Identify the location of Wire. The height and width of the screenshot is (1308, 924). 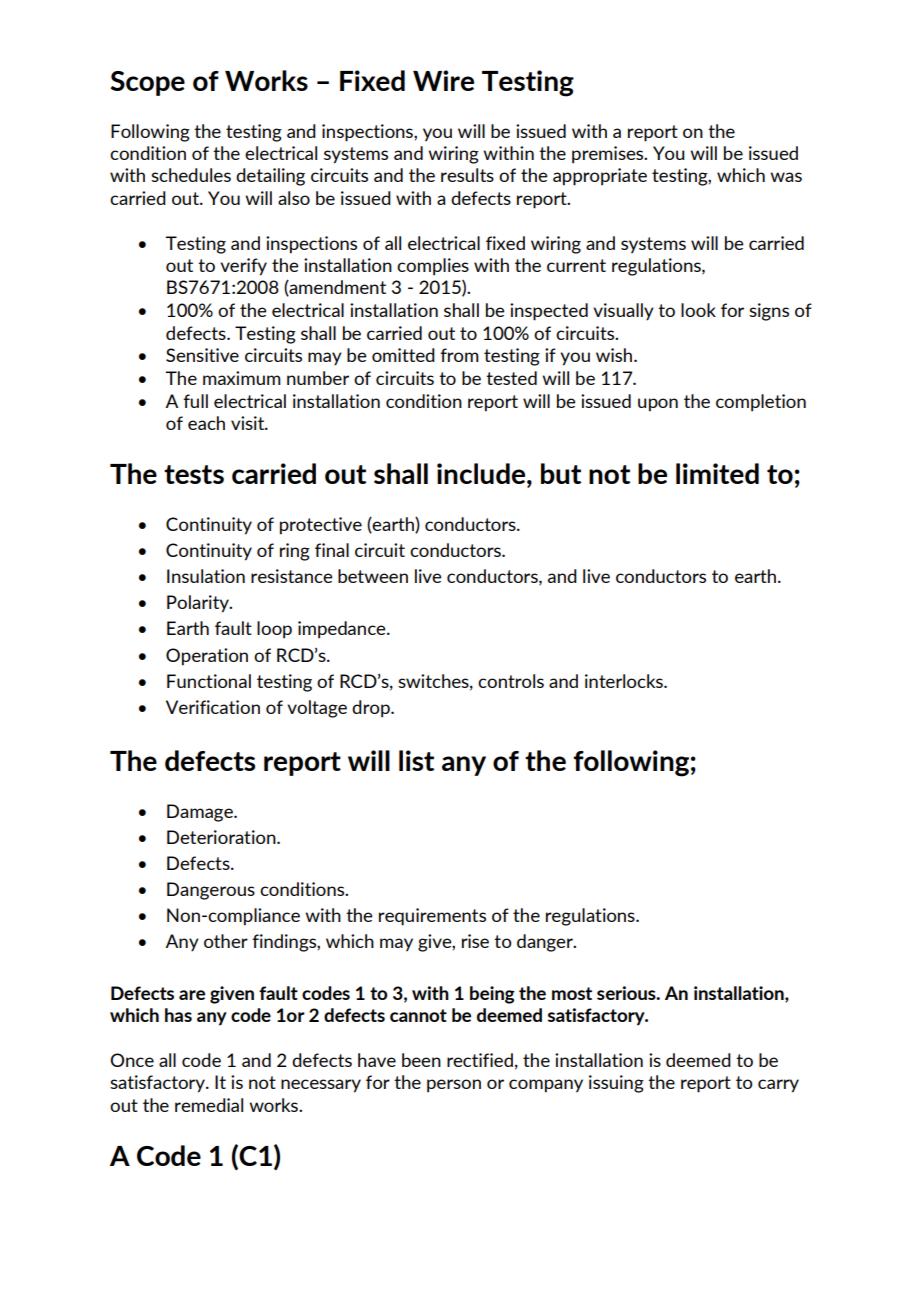
(443, 80).
